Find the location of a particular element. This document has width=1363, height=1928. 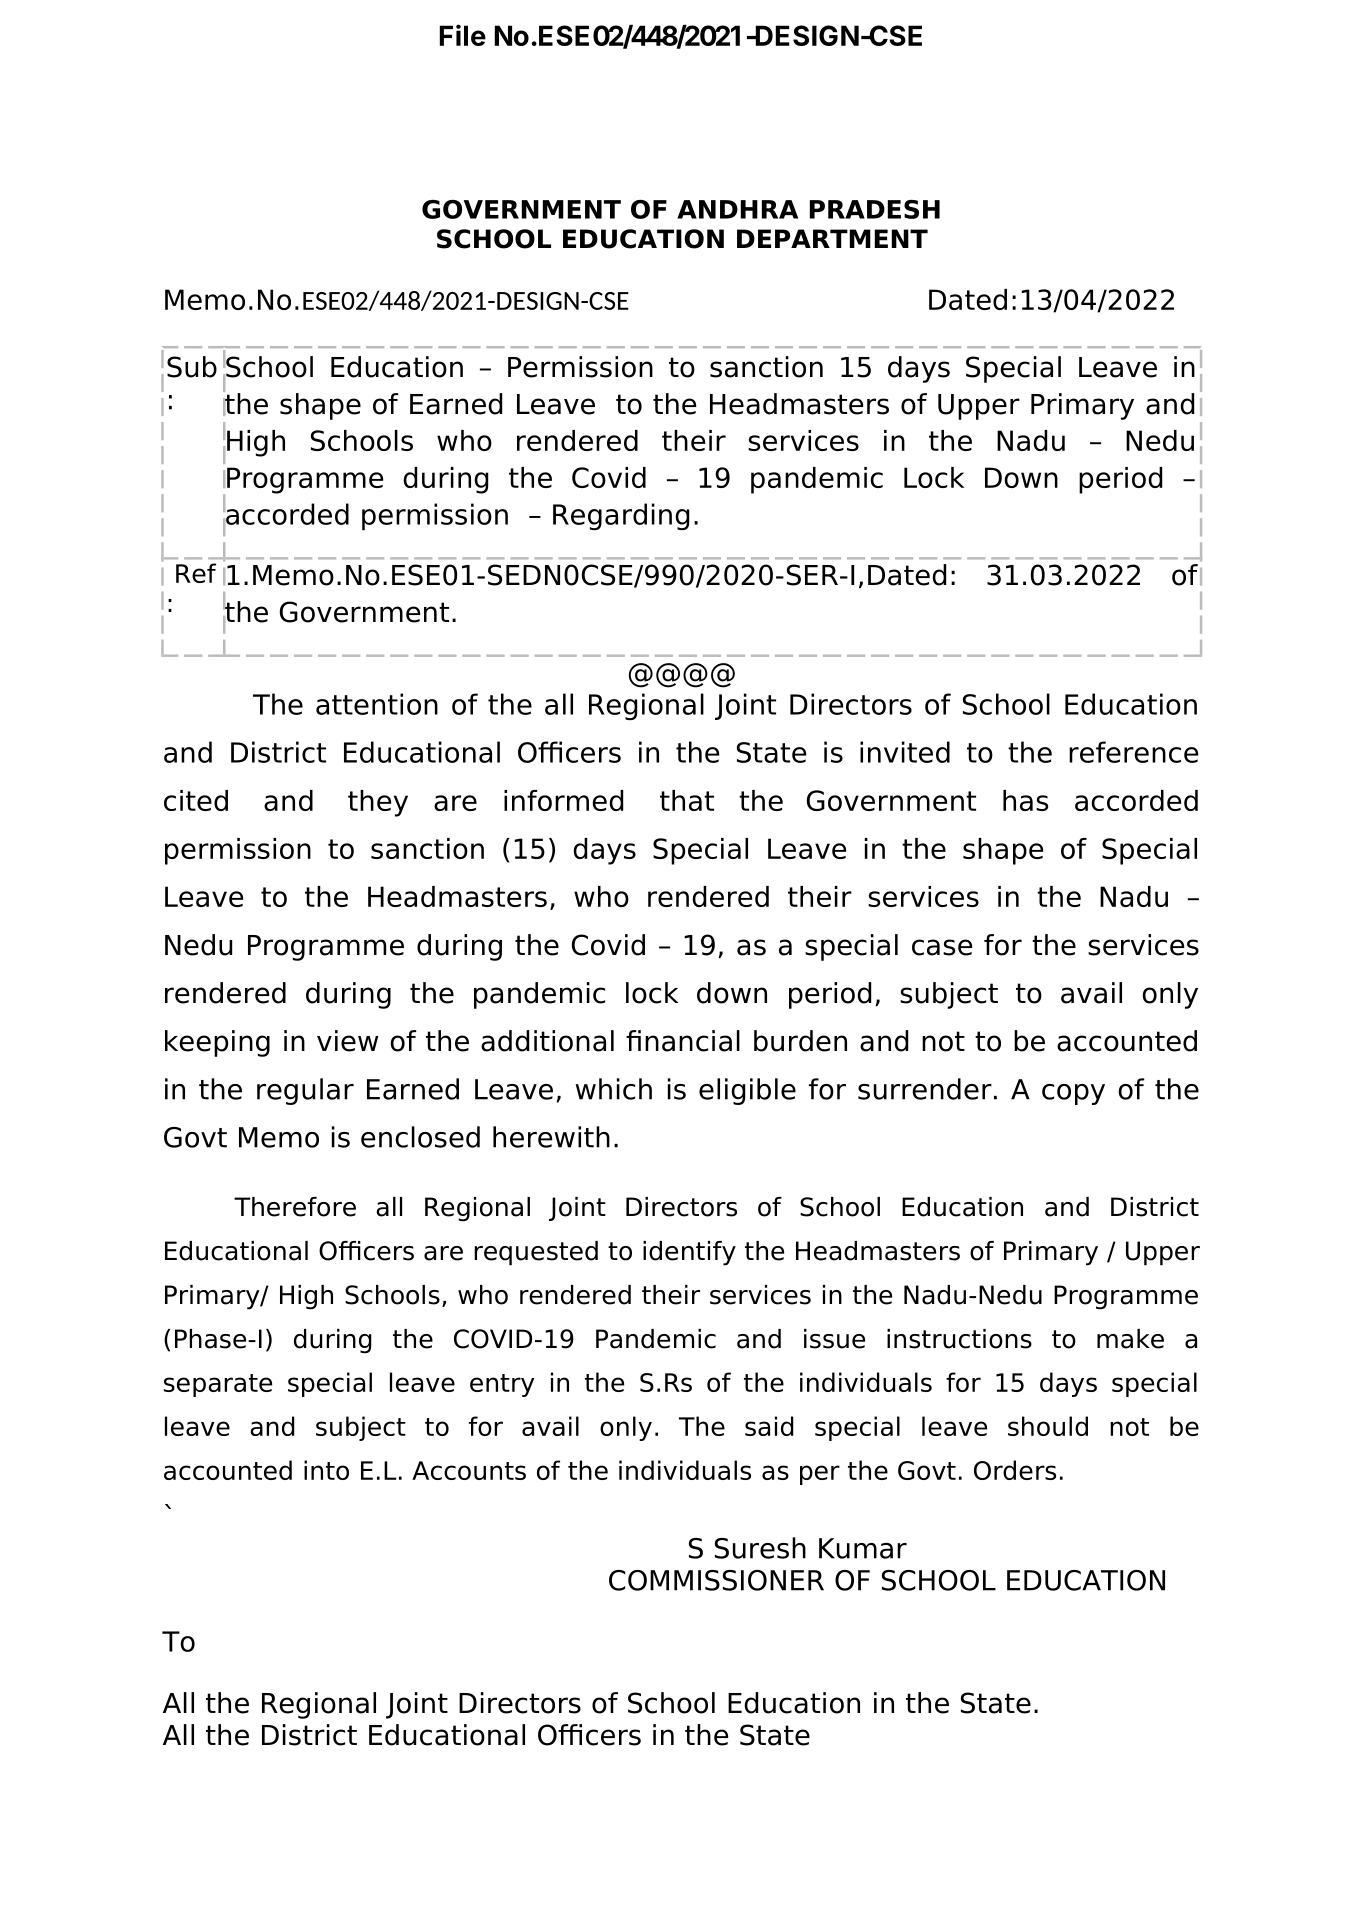

reference is located at coordinates (1133, 752).
